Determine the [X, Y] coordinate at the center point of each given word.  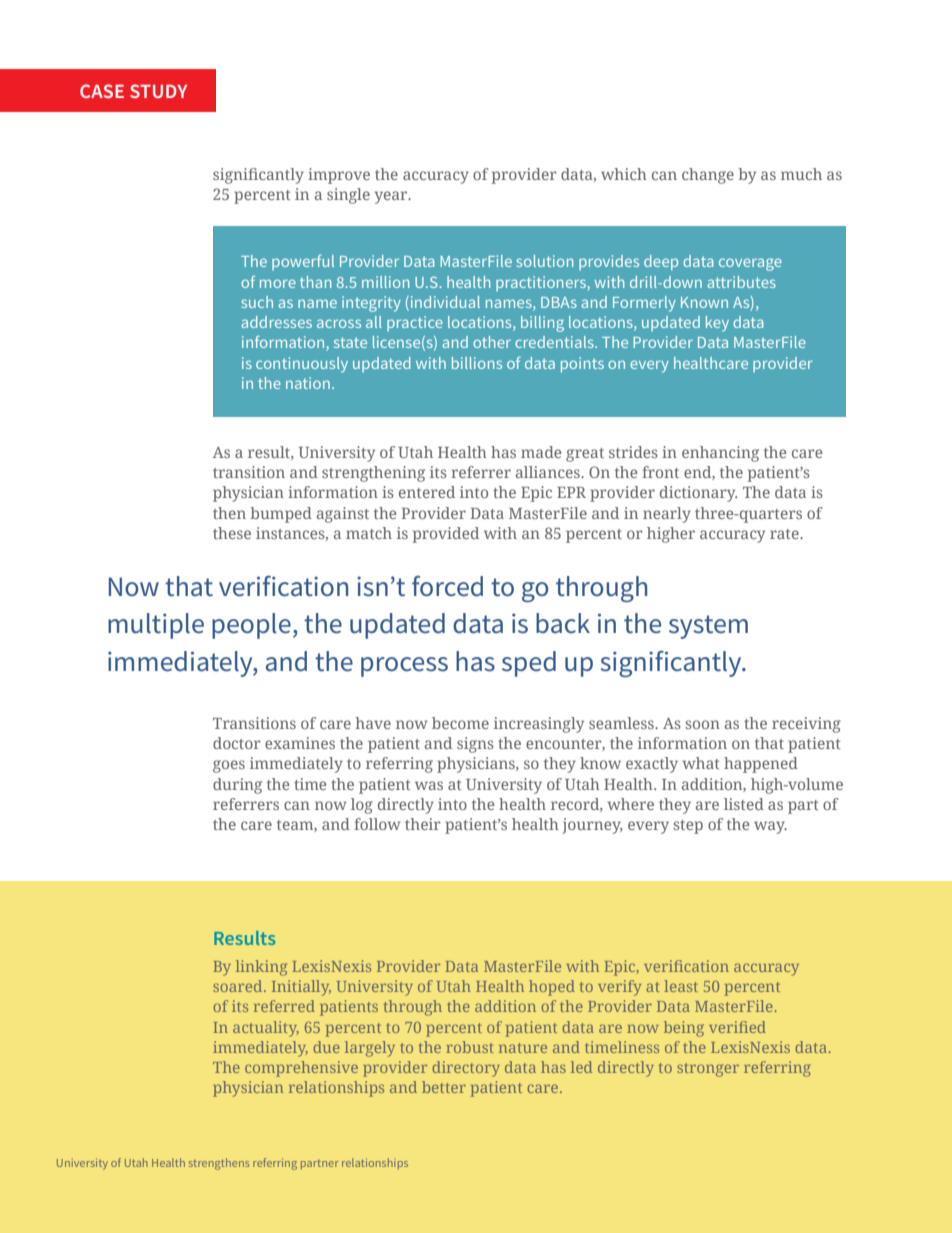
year [392, 197]
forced [447, 586]
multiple [156, 626]
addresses [277, 322]
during [237, 786]
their [423, 824]
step [688, 827]
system [708, 627]
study [158, 91]
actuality [266, 1029]
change [708, 176]
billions [477, 363]
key [717, 324]
